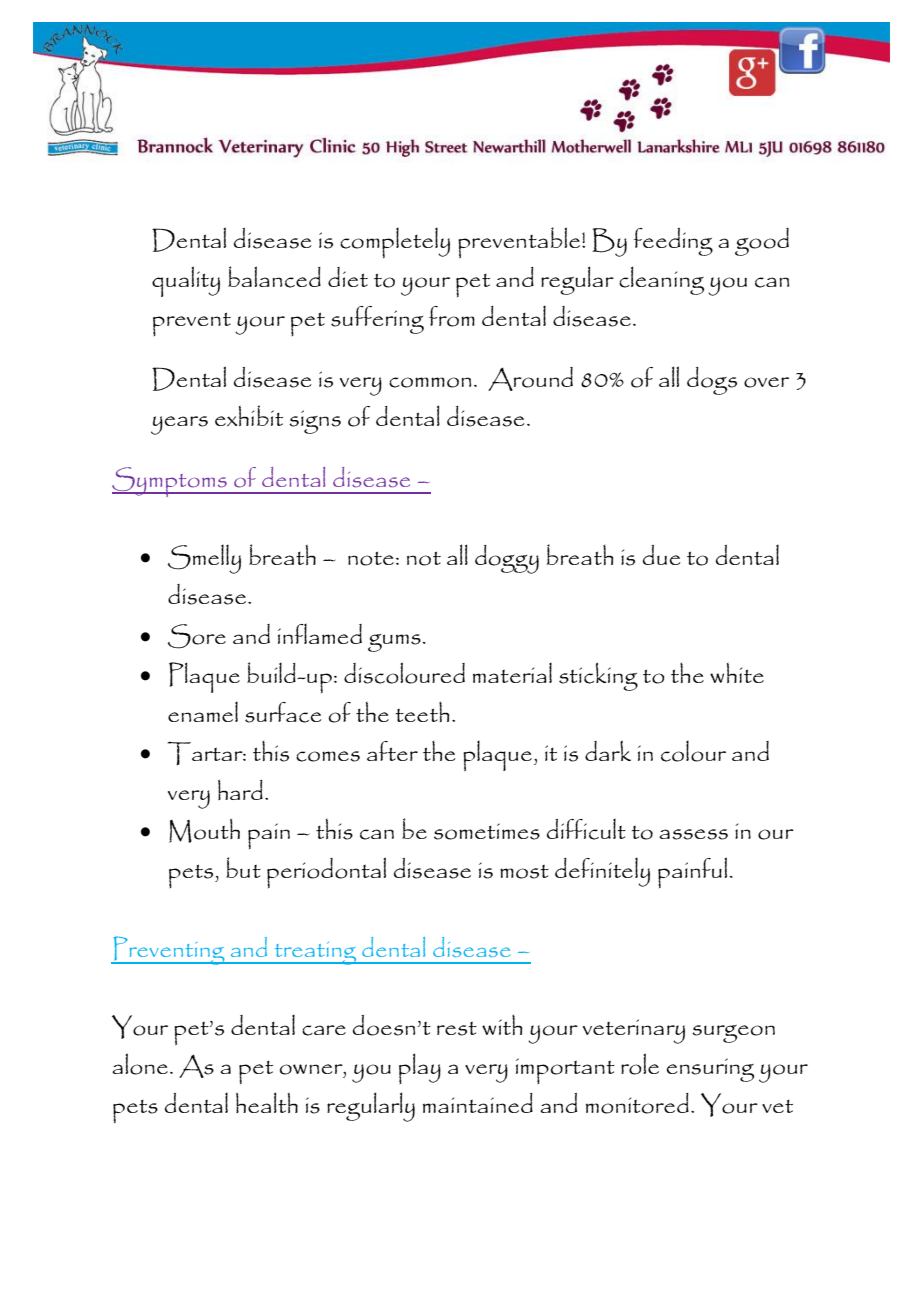  What do you see at coordinates (420, 1068) in the screenshot?
I see `play` at bounding box center [420, 1068].
